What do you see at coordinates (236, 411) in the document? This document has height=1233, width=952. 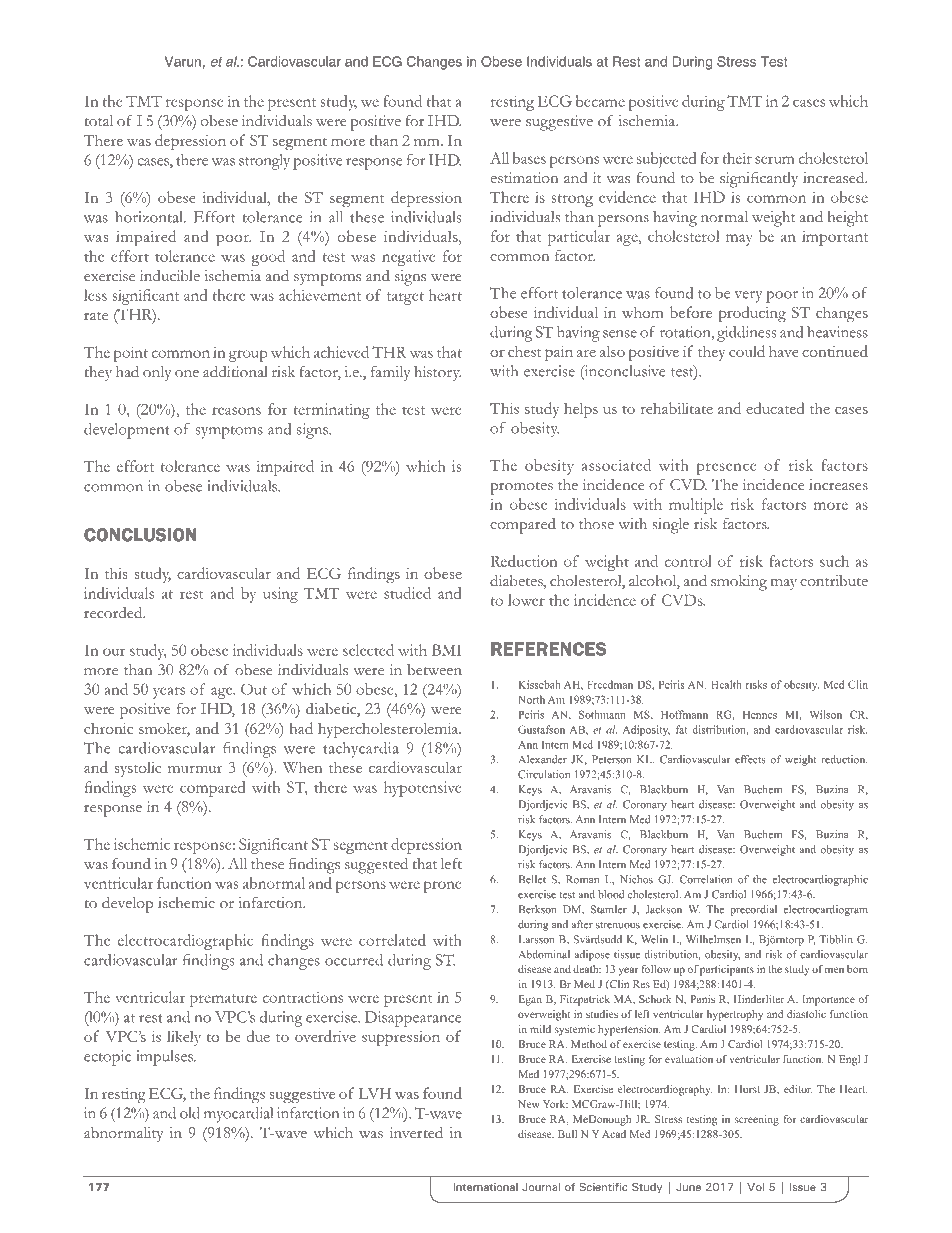 I see `reasons` at bounding box center [236, 411].
